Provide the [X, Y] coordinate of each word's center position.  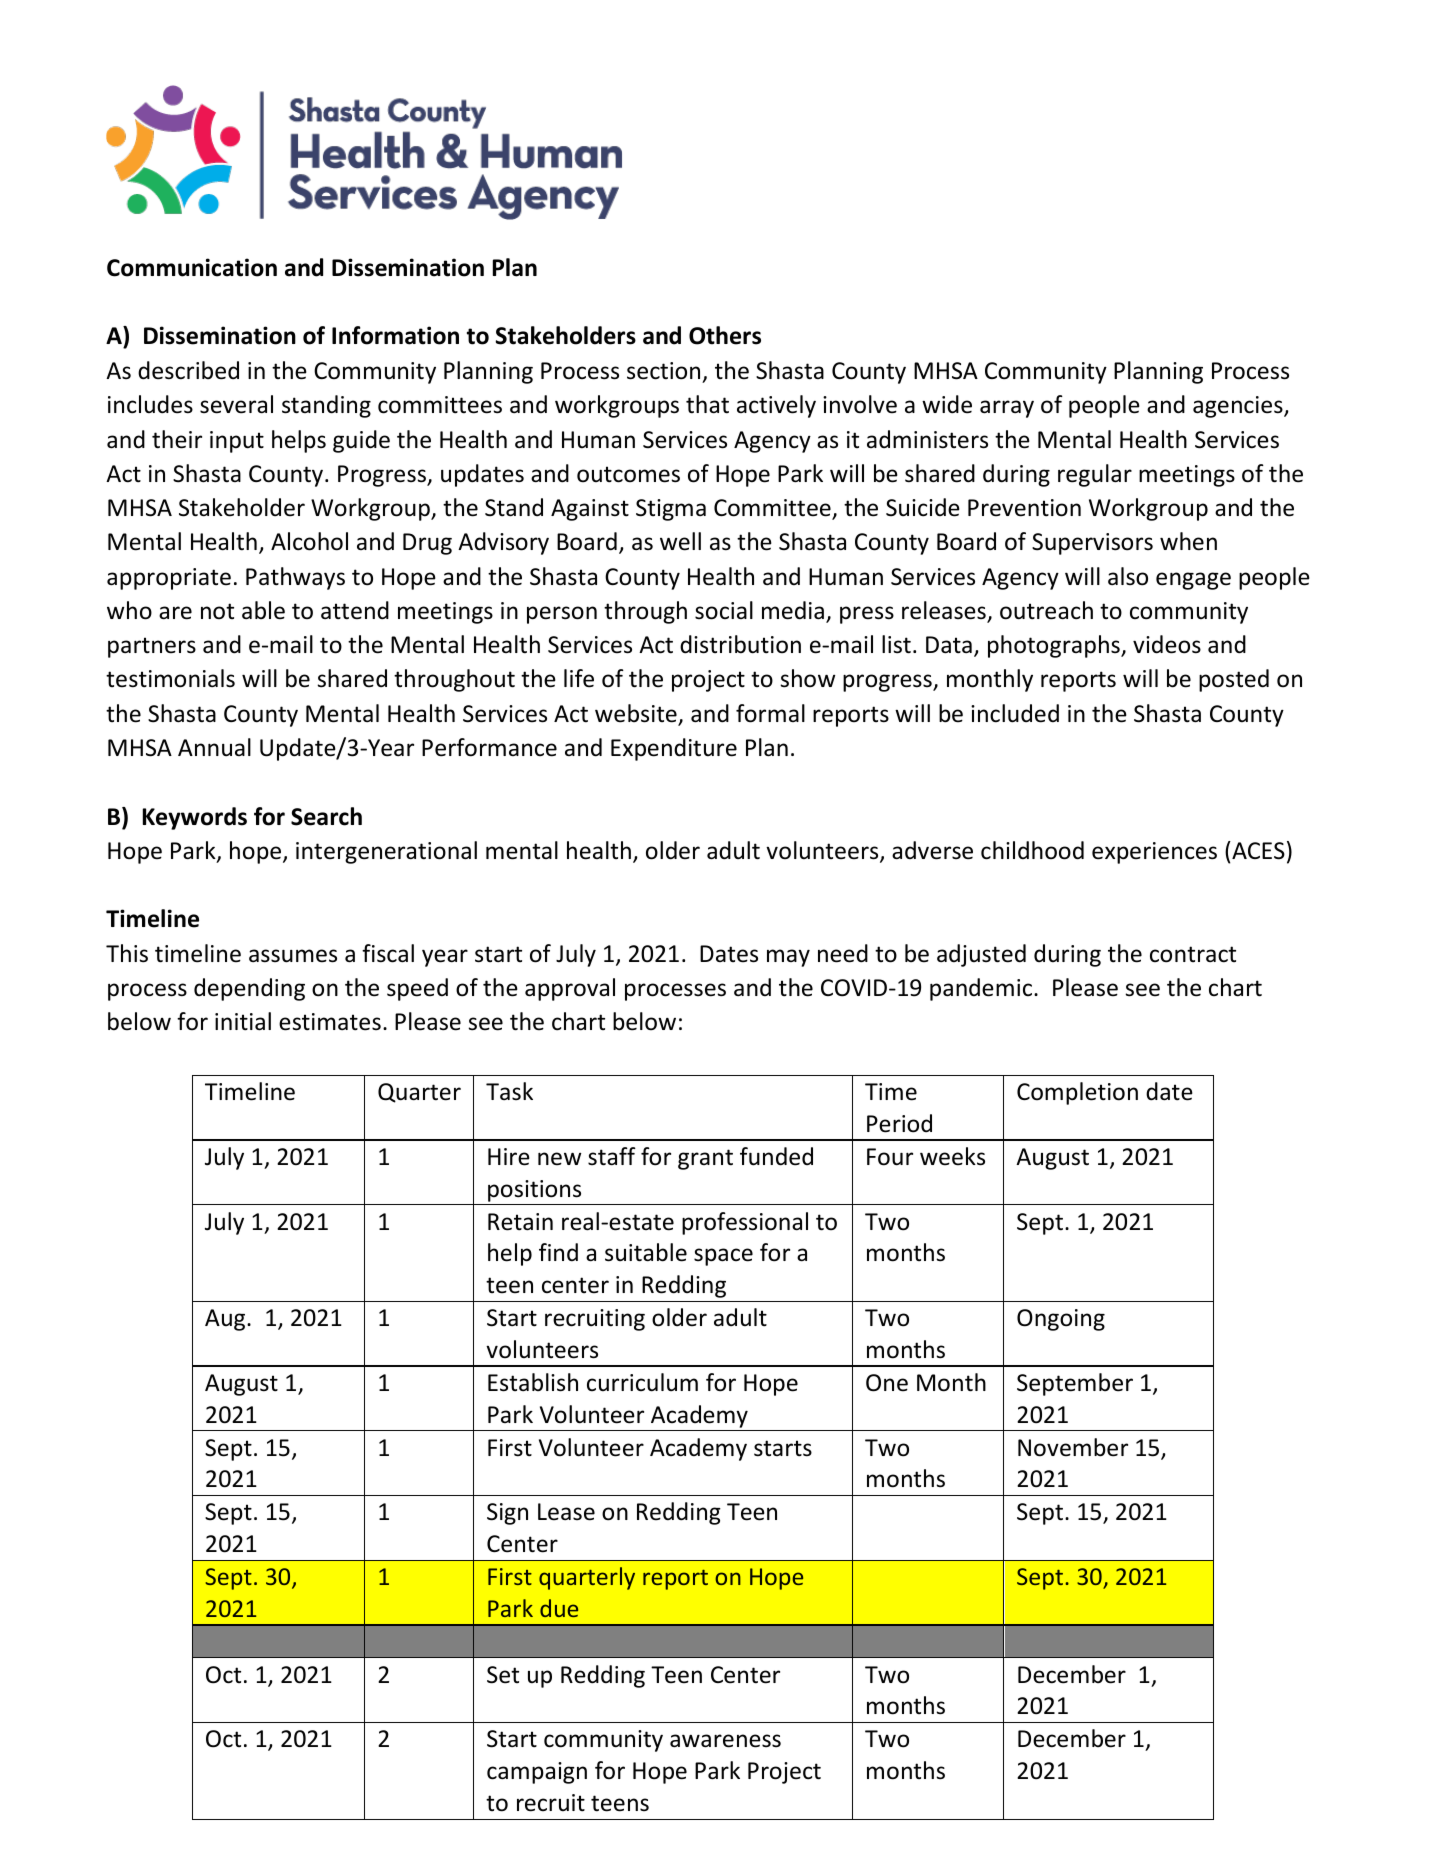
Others [725, 335]
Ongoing [1061, 1320]
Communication [192, 267]
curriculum [642, 1382]
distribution [740, 644]
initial [243, 1021]
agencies [1239, 407]
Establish [533, 1382]
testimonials [170, 678]
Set [503, 1675]
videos [1167, 644]
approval [570, 989]
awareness [725, 1741]
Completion [1077, 1093]
